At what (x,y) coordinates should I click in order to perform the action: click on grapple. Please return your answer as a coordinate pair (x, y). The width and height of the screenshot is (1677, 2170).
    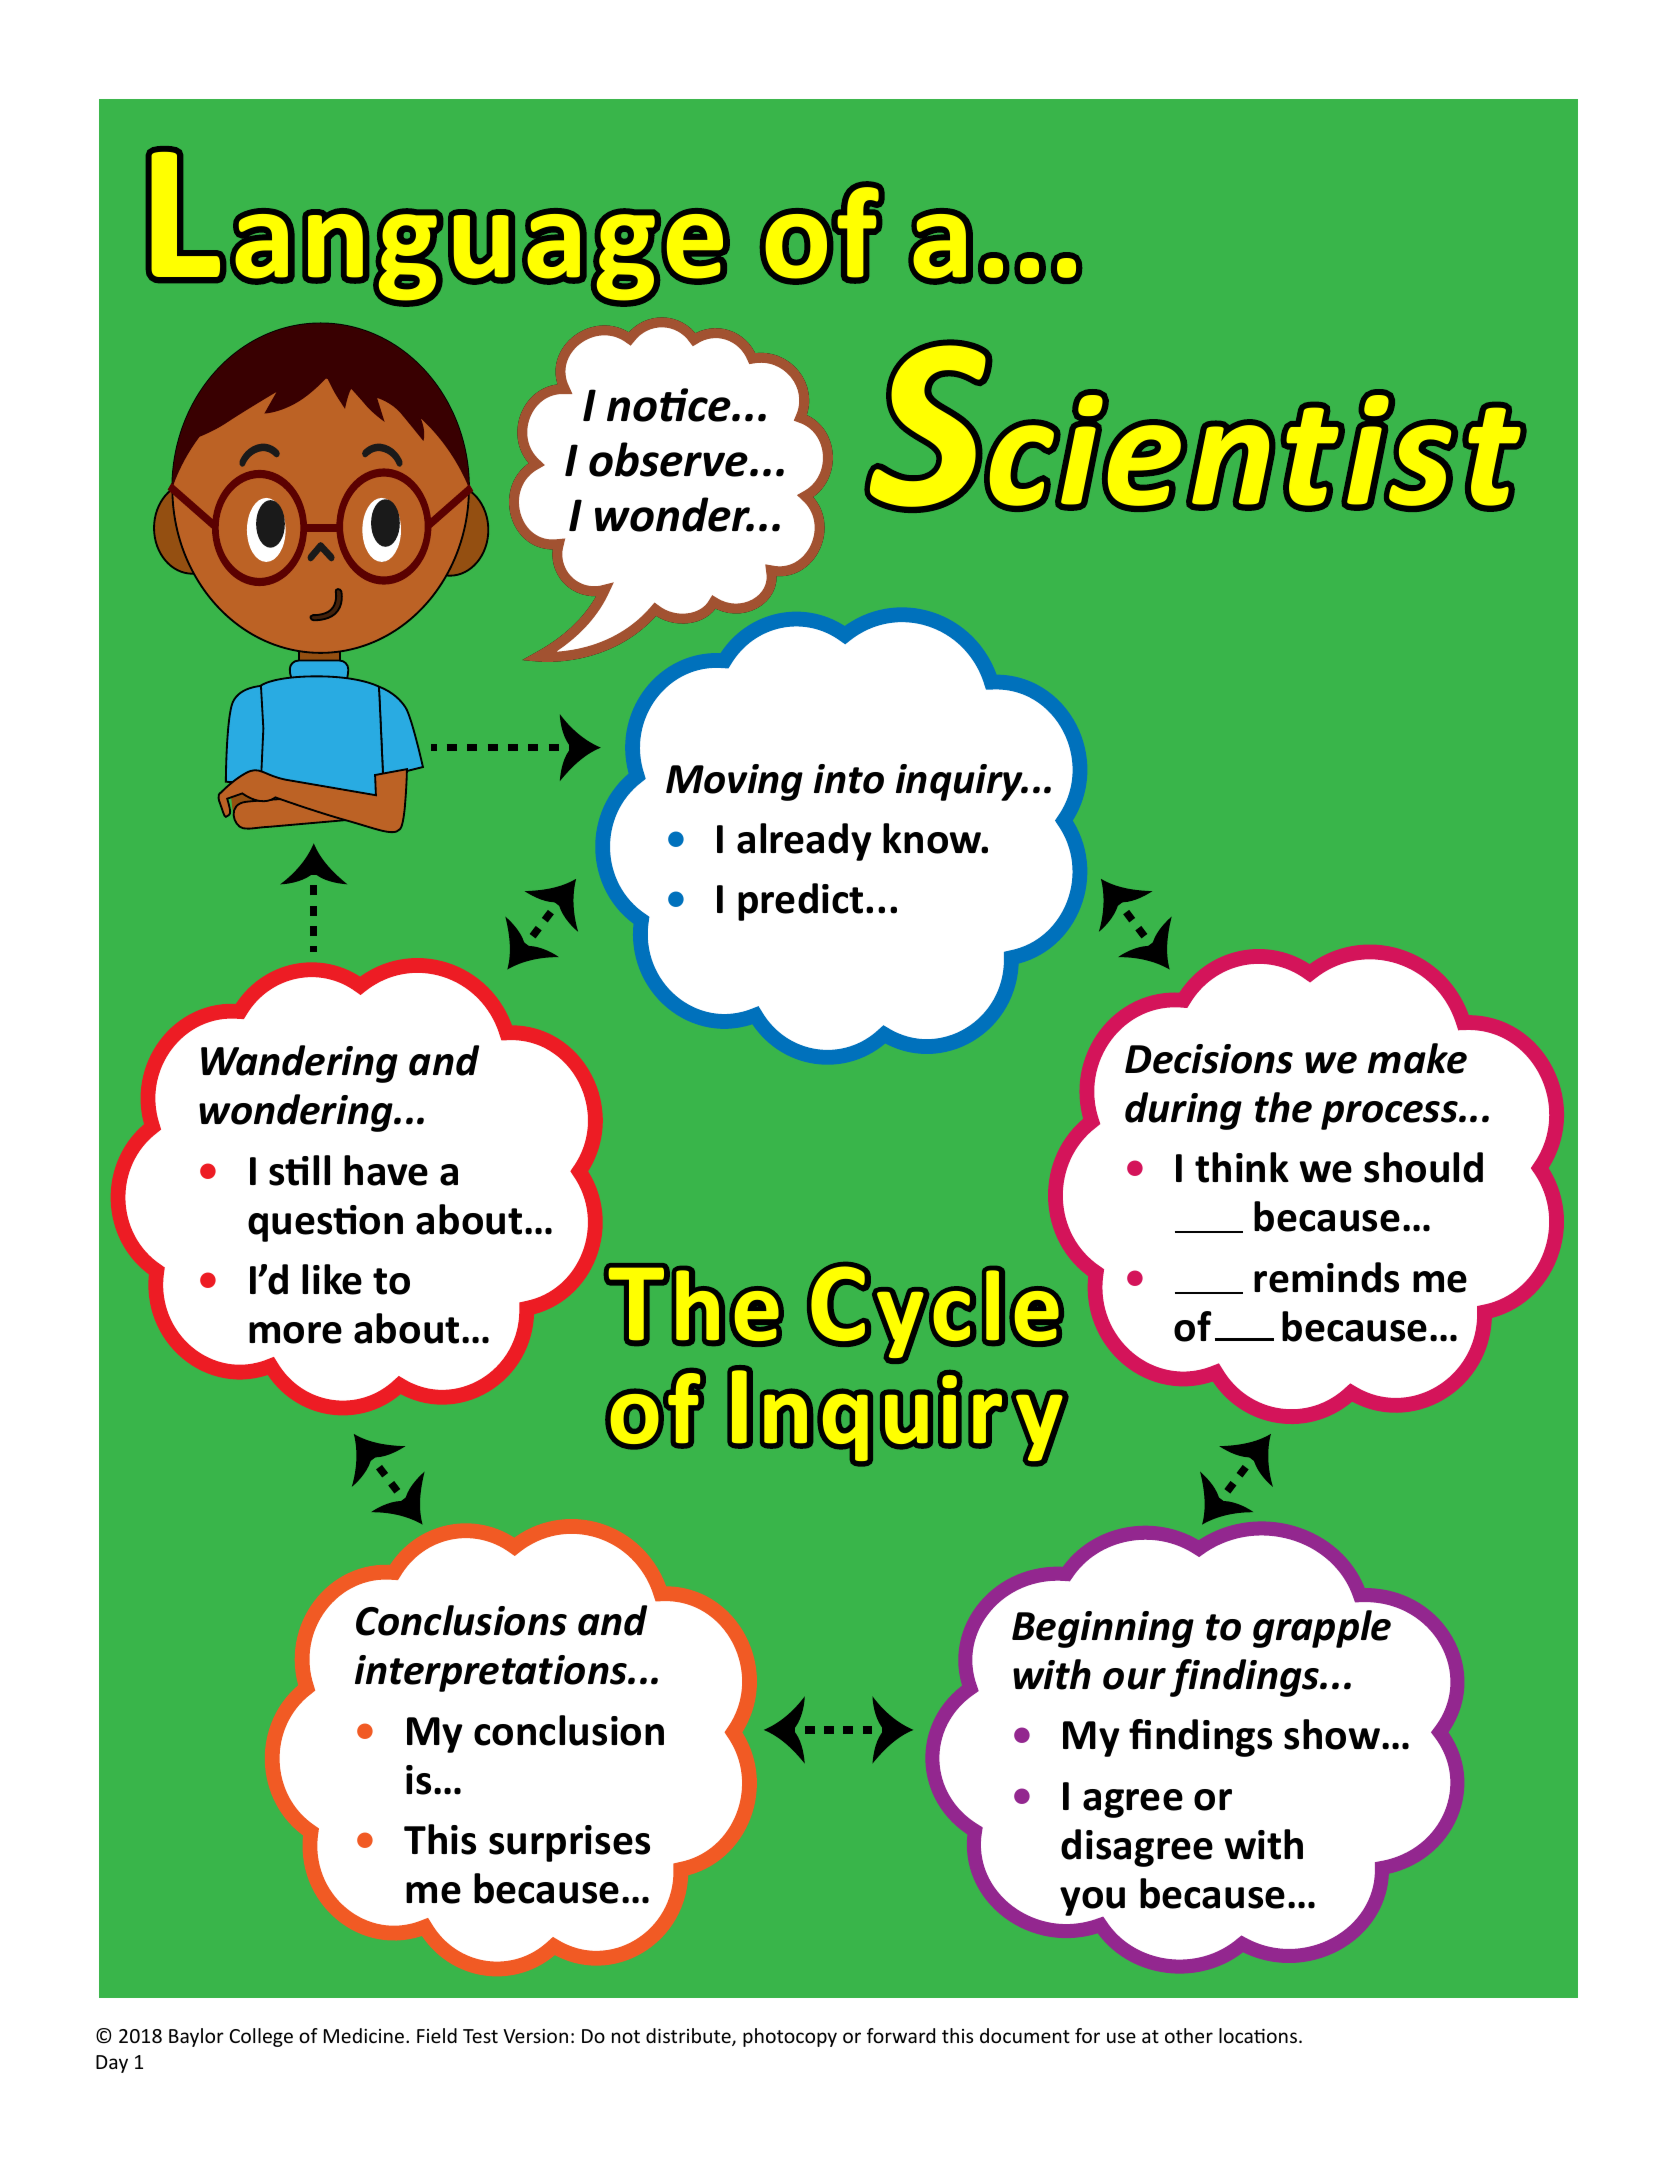
    Looking at the image, I should click on (1322, 1629).
